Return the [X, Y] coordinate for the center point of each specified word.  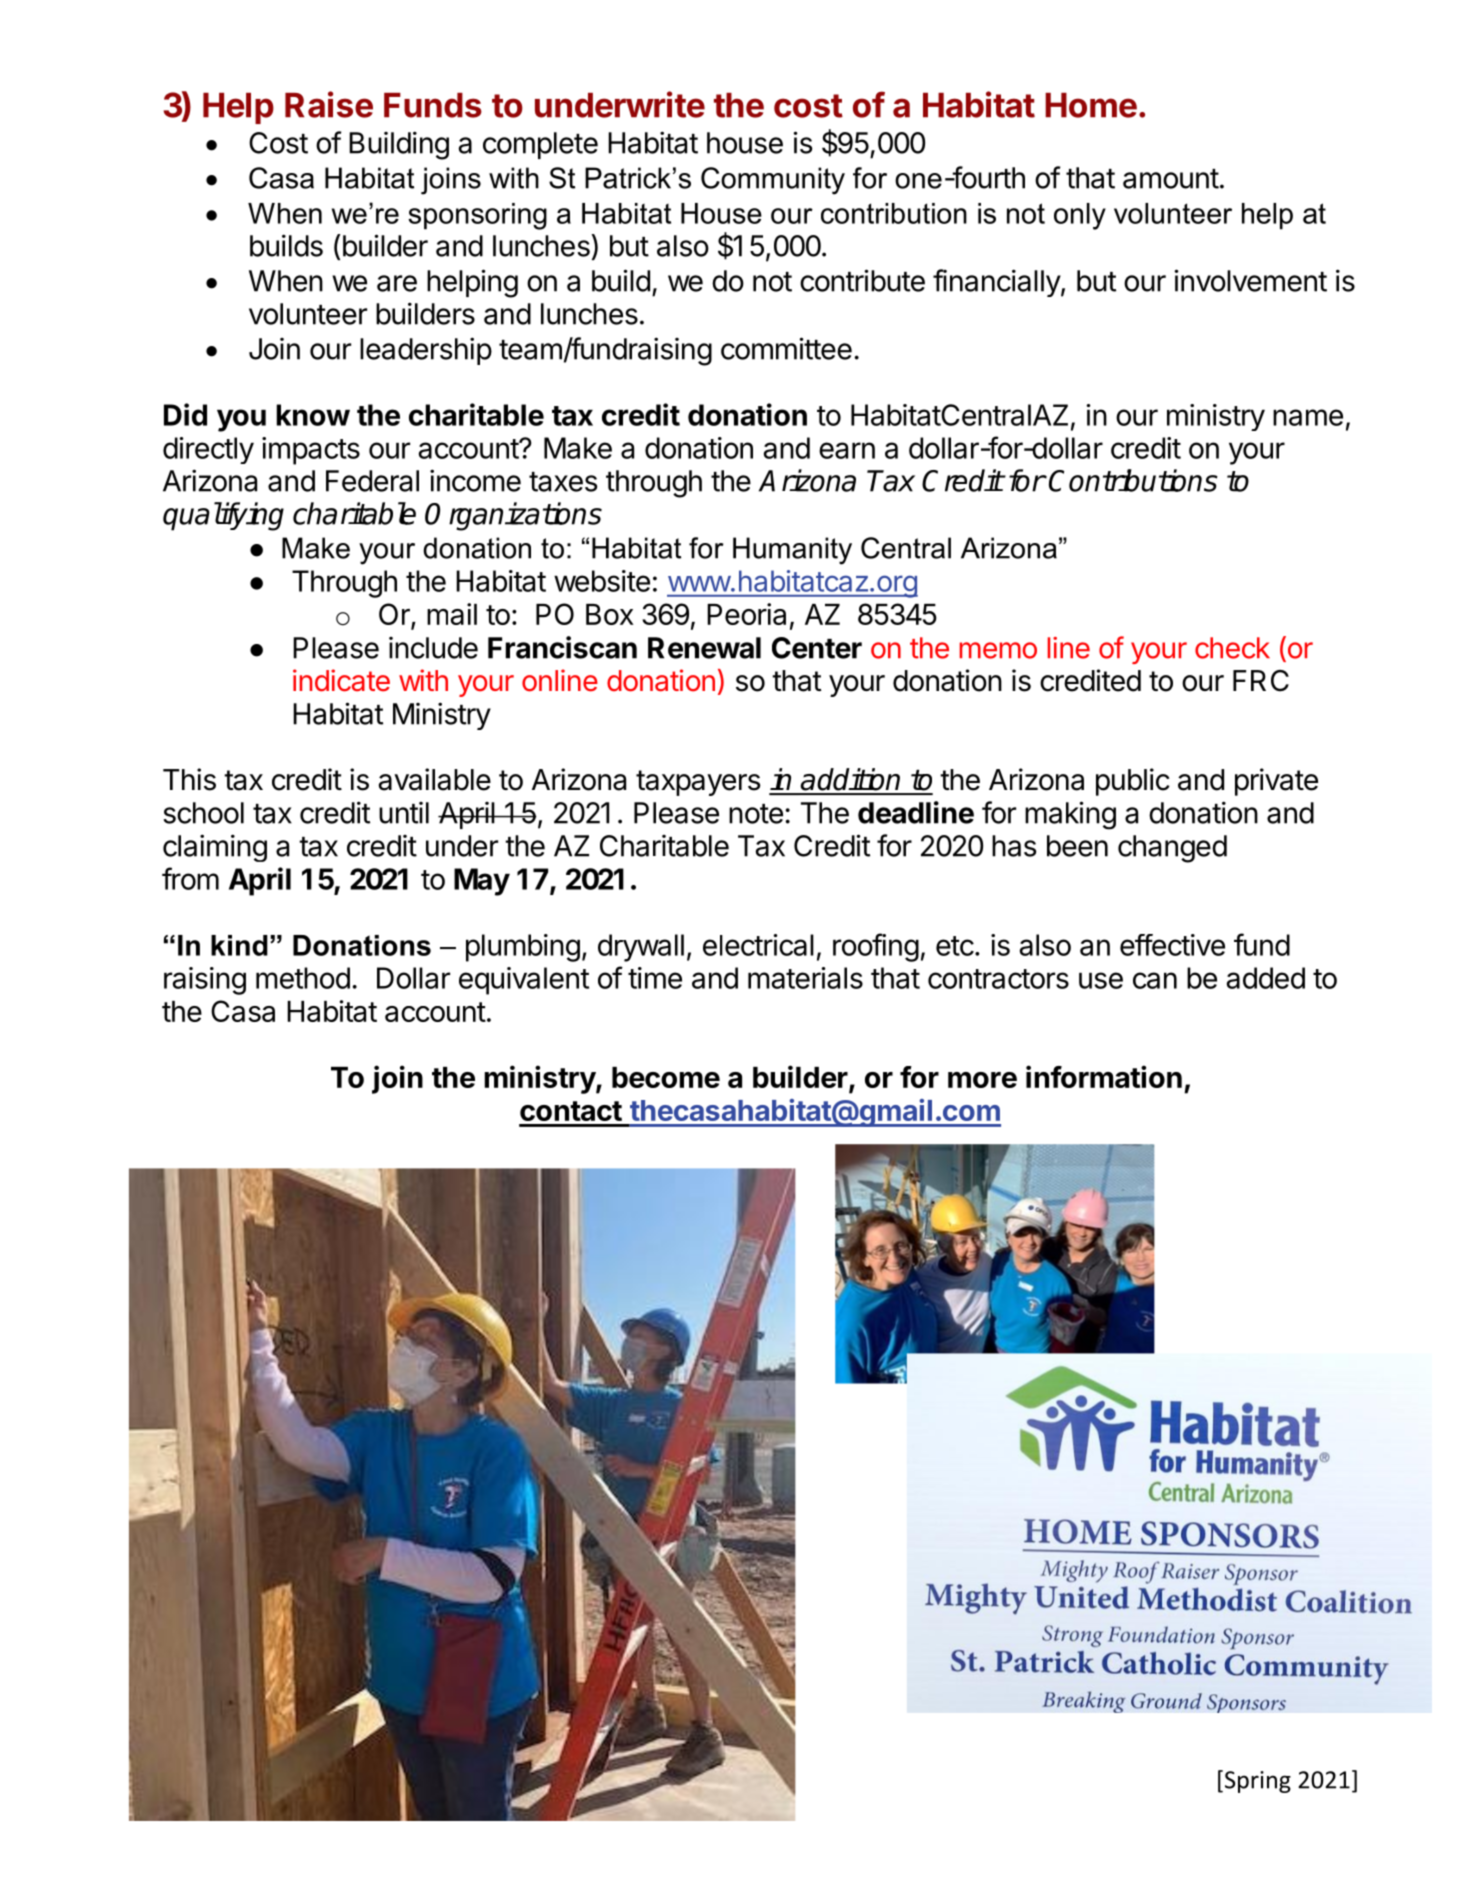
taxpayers [698, 783]
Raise [329, 104]
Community [773, 181]
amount [1171, 179]
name [1308, 417]
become [666, 1077]
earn [847, 450]
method [303, 978]
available [434, 779]
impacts [311, 451]
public [1133, 782]
